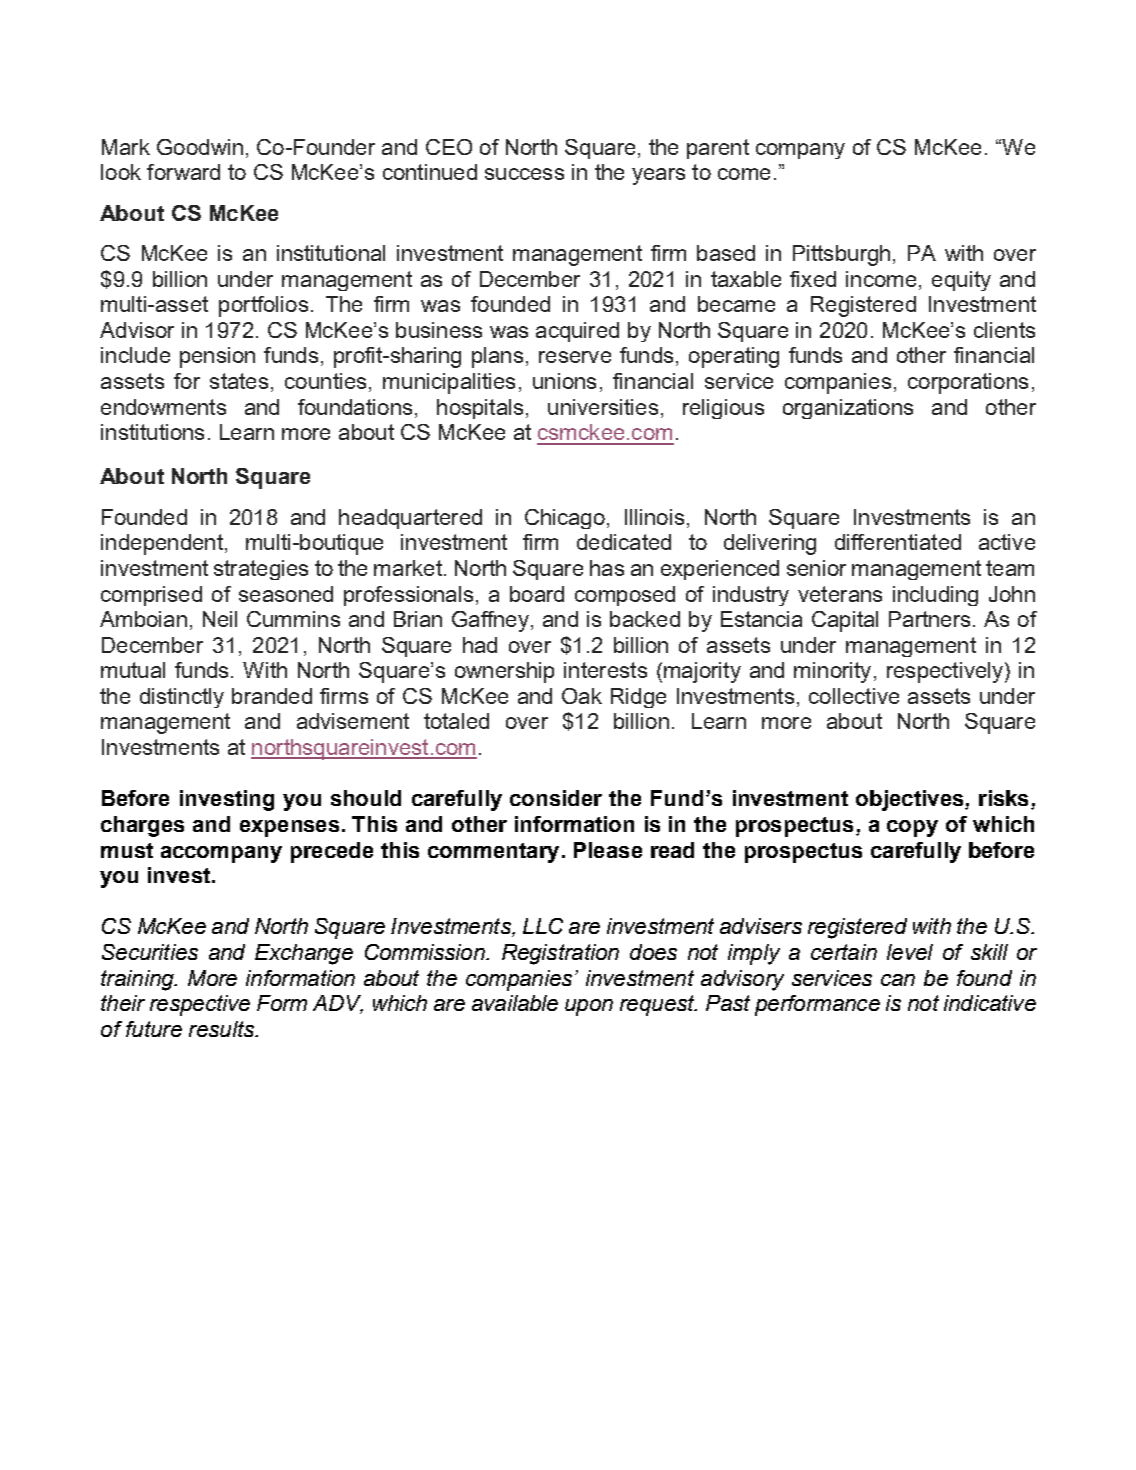 Image resolution: width=1136 pixels, height=1470 pixels. Describe the element at coordinates (524, 174) in the screenshot. I see `success` at that location.
